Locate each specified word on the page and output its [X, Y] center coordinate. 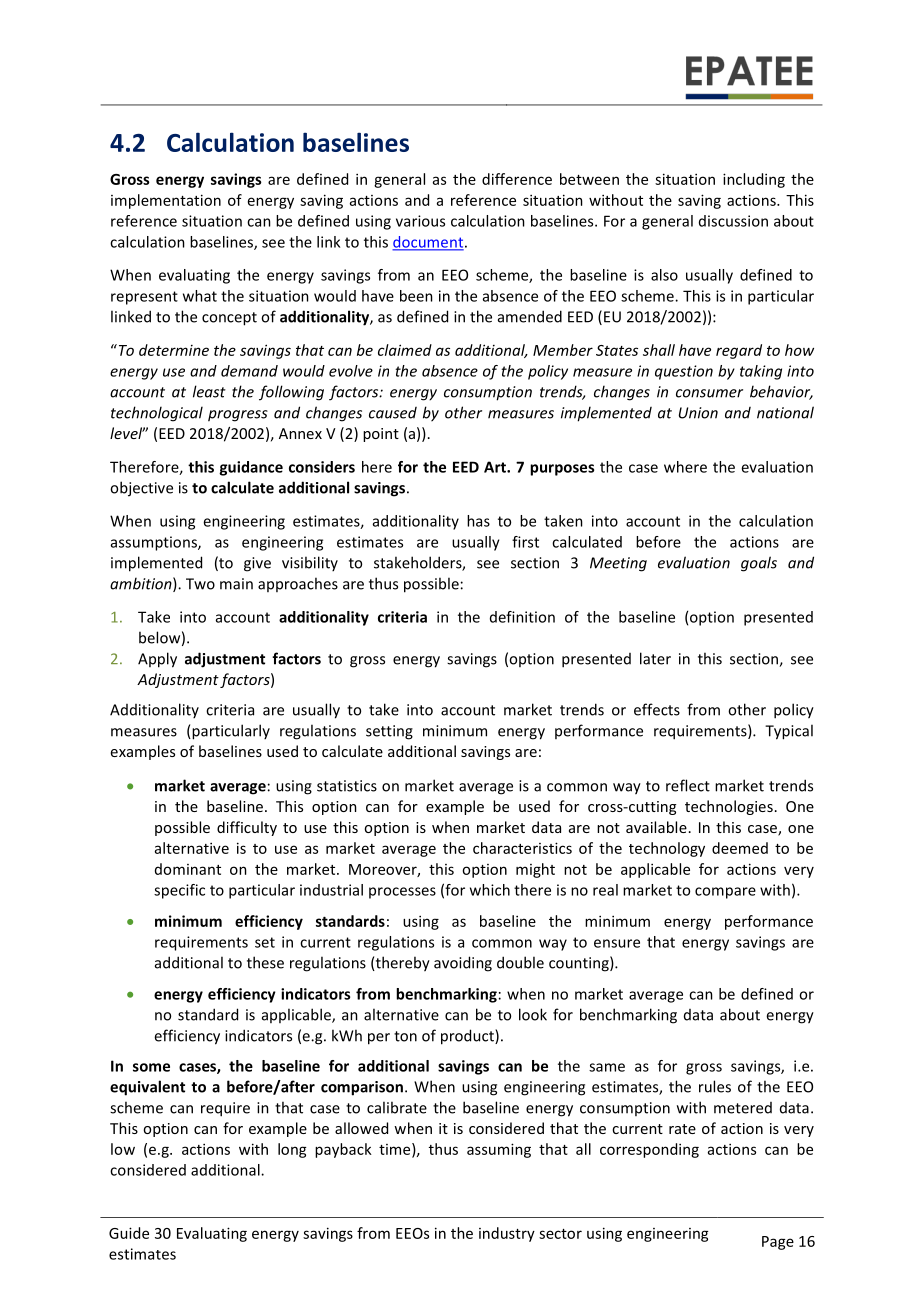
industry [507, 1234]
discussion [733, 221]
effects [657, 709]
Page [778, 1243]
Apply [157, 660]
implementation [166, 201]
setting [389, 732]
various [420, 221]
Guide [129, 1233]
